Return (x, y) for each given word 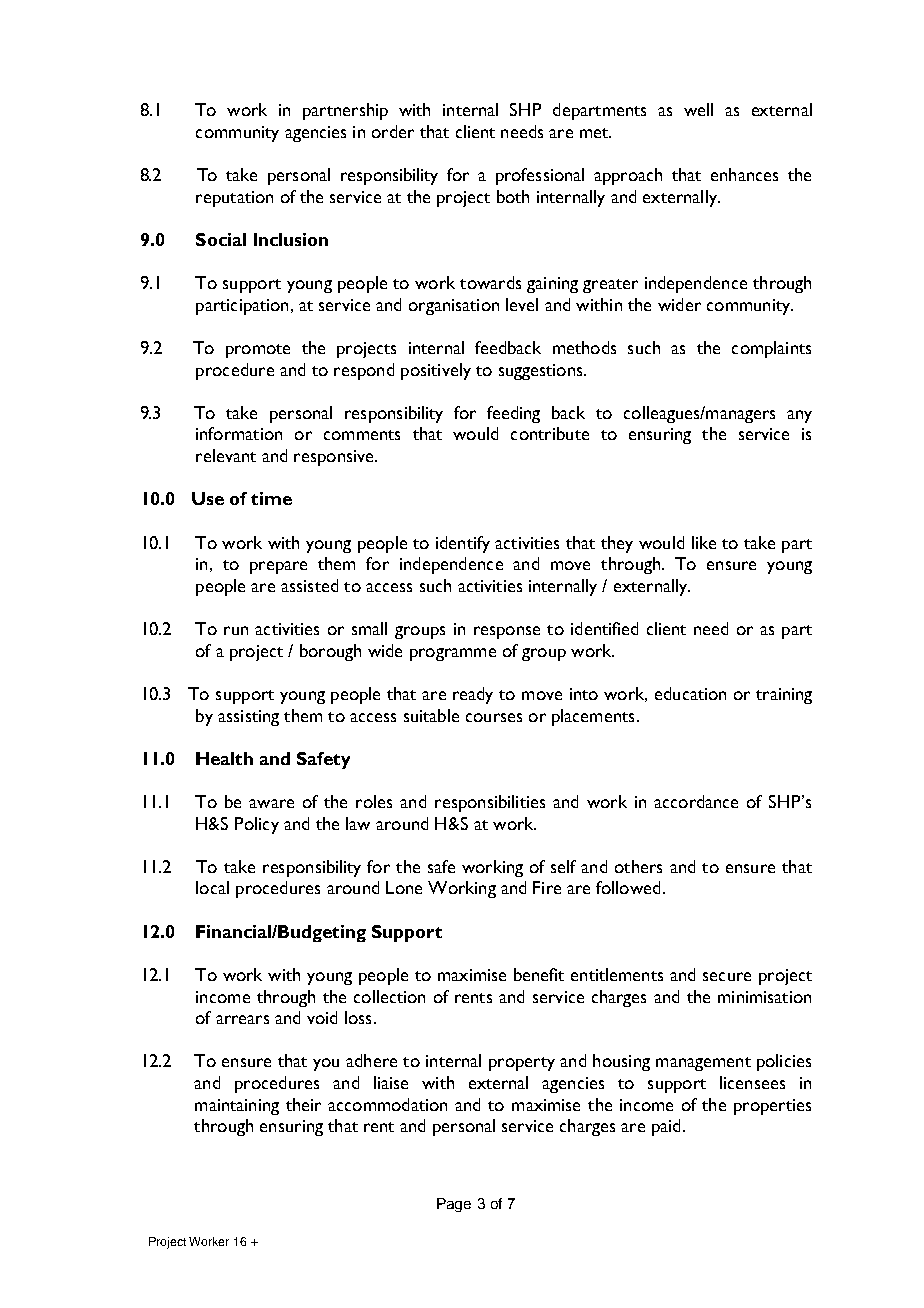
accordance (696, 801)
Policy (257, 825)
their (303, 1104)
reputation (234, 199)
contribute (550, 433)
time (271, 498)
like (704, 542)
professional (540, 176)
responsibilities (490, 803)
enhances (744, 174)
